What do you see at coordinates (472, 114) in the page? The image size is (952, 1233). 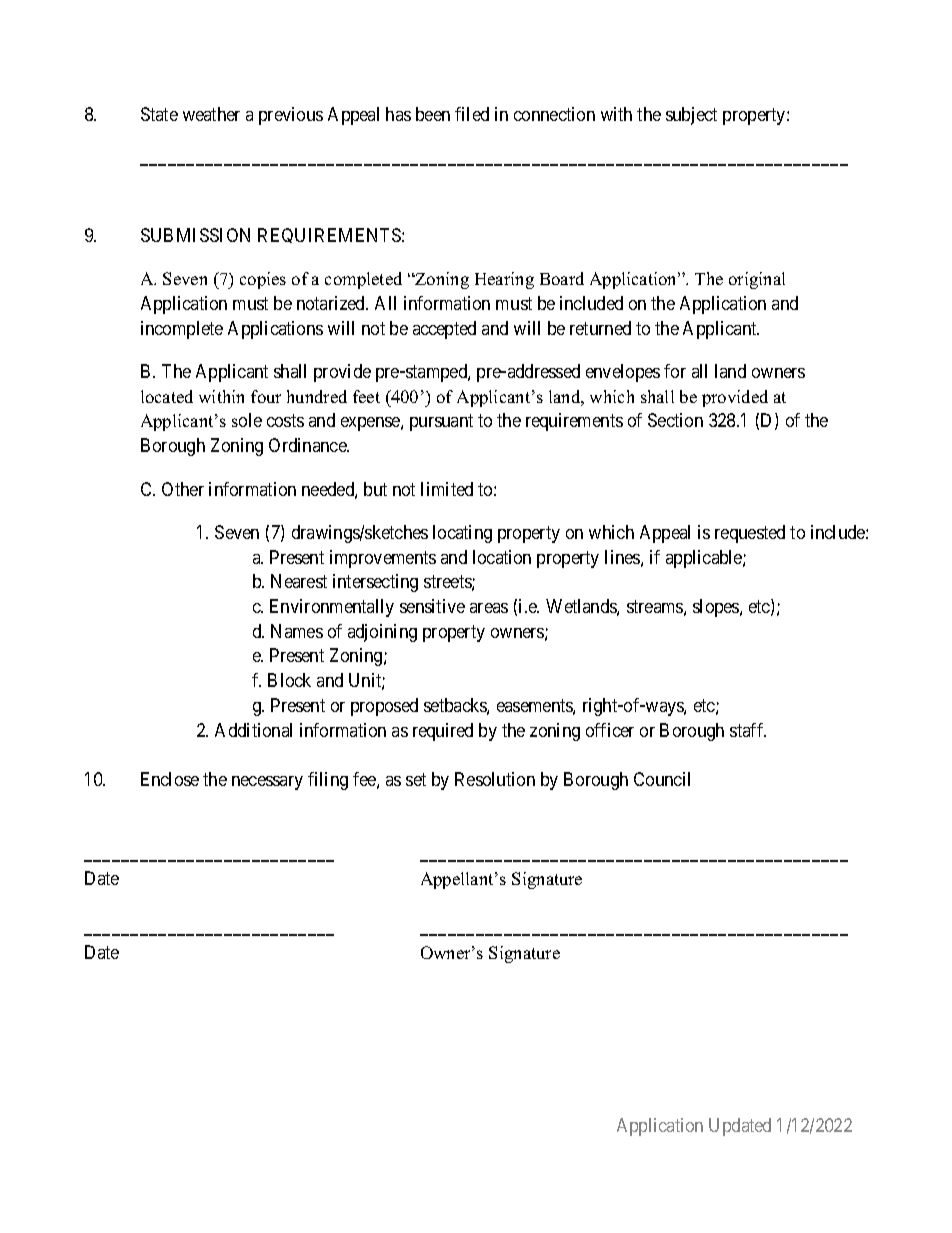 I see `filed` at bounding box center [472, 114].
